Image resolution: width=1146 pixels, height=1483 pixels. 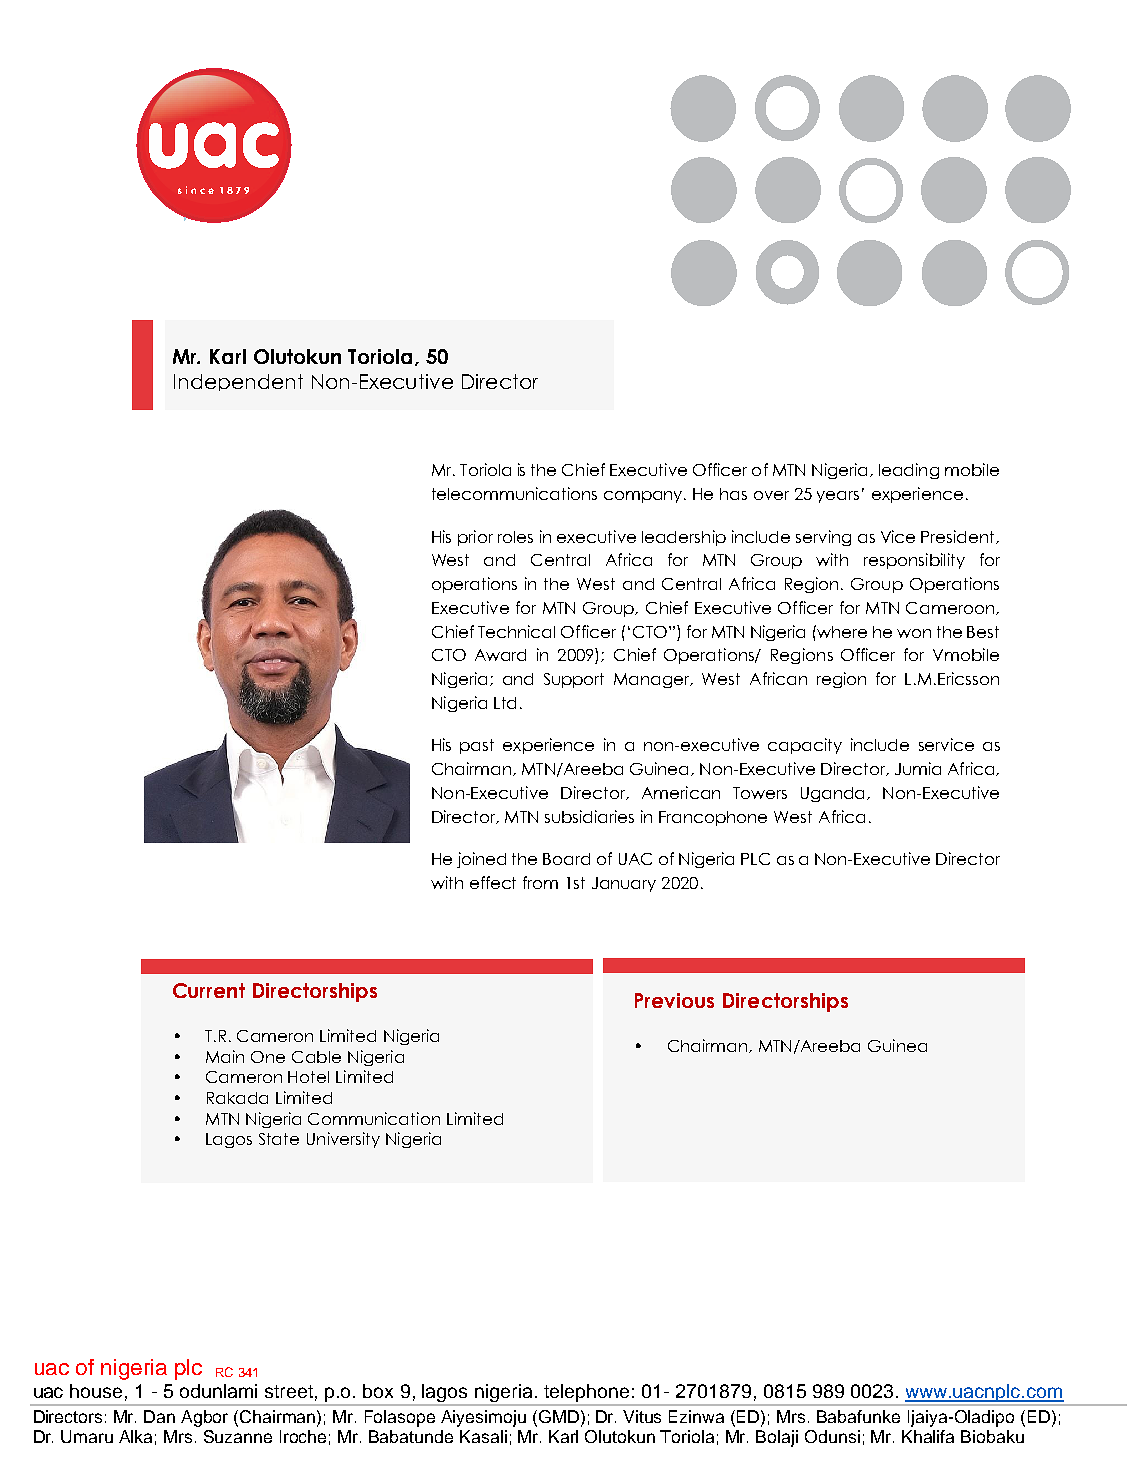 I want to click on Previous, so click(x=674, y=1000).
